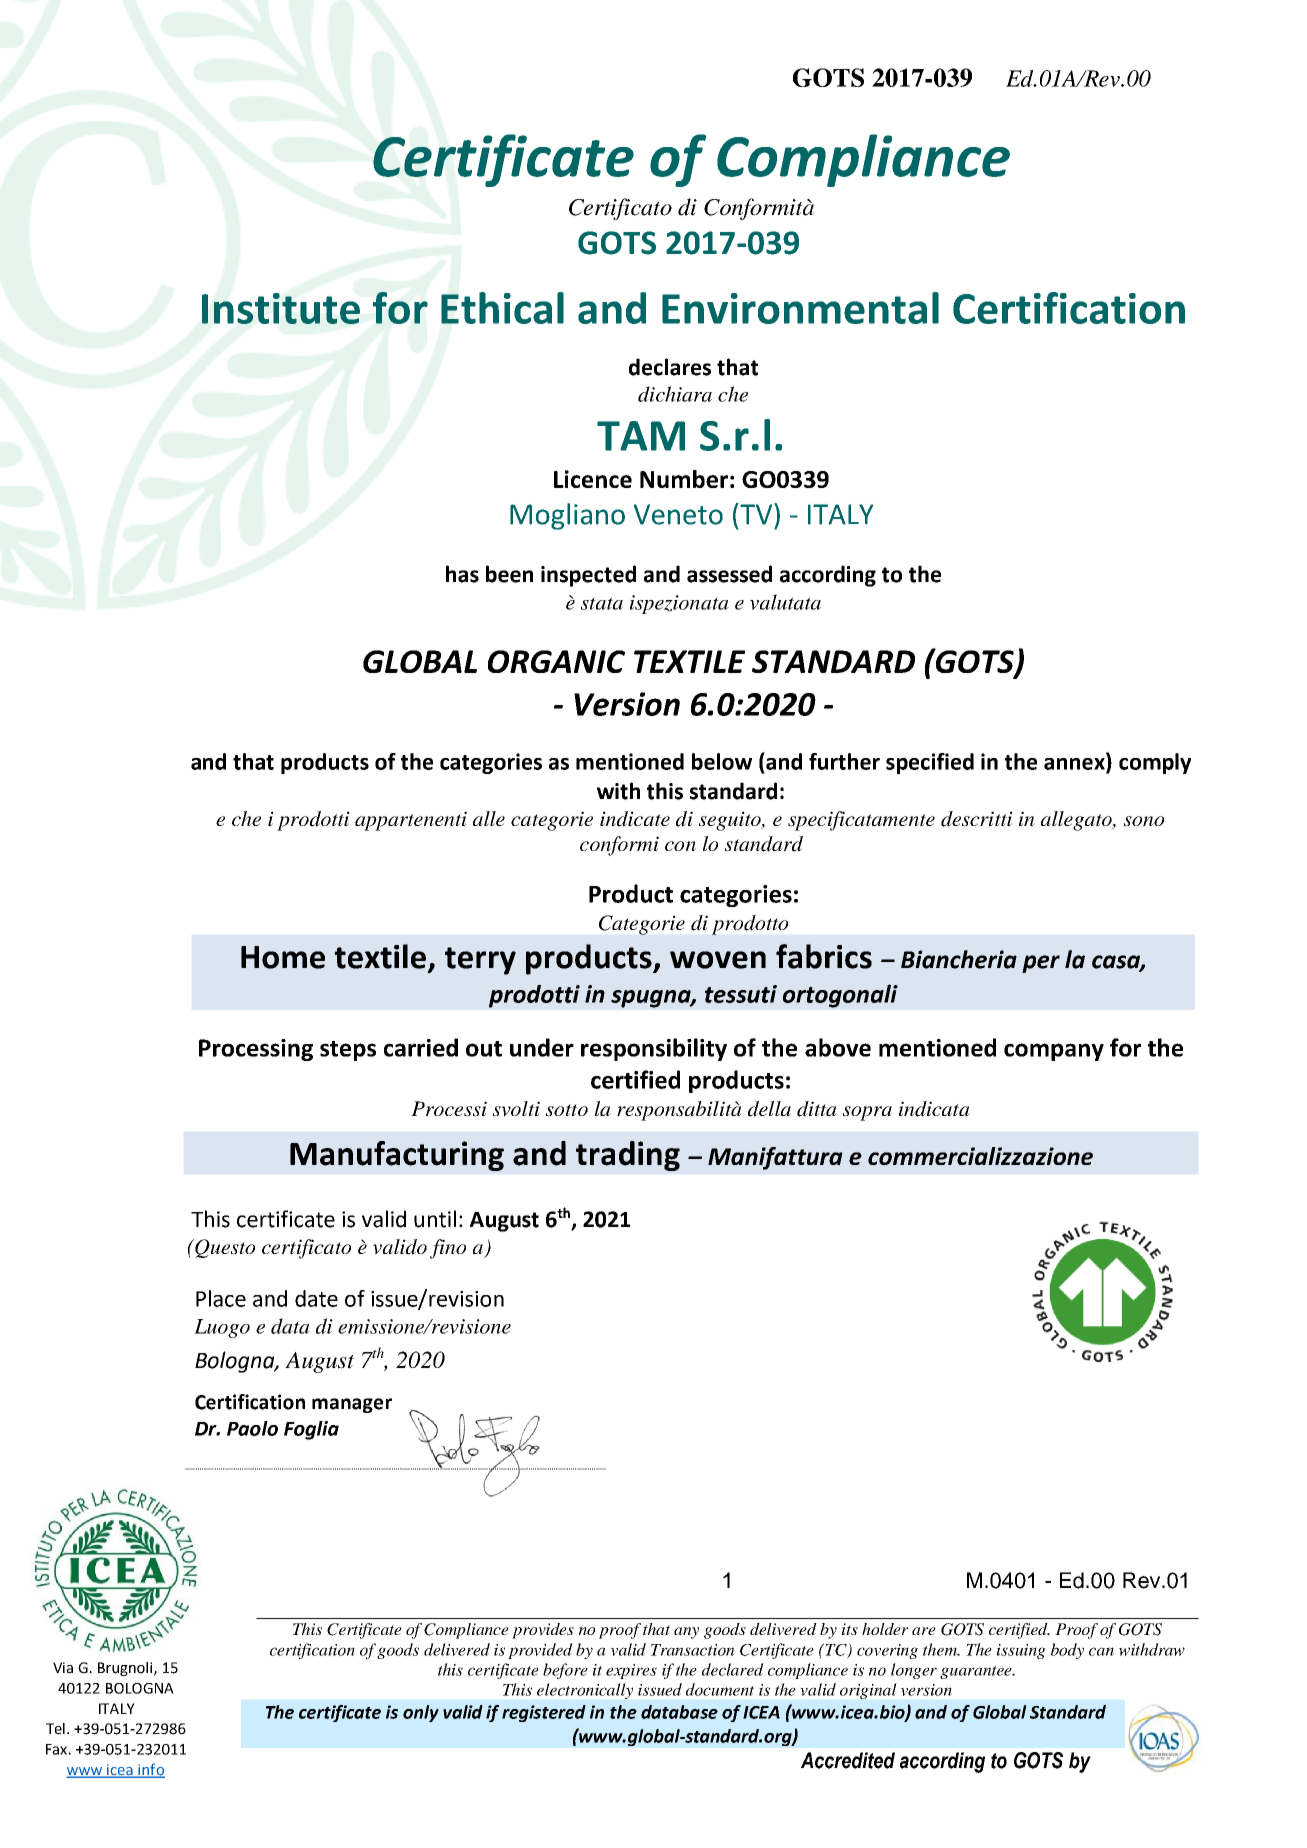  What do you see at coordinates (150, 1770) in the document?
I see `info` at bounding box center [150, 1770].
